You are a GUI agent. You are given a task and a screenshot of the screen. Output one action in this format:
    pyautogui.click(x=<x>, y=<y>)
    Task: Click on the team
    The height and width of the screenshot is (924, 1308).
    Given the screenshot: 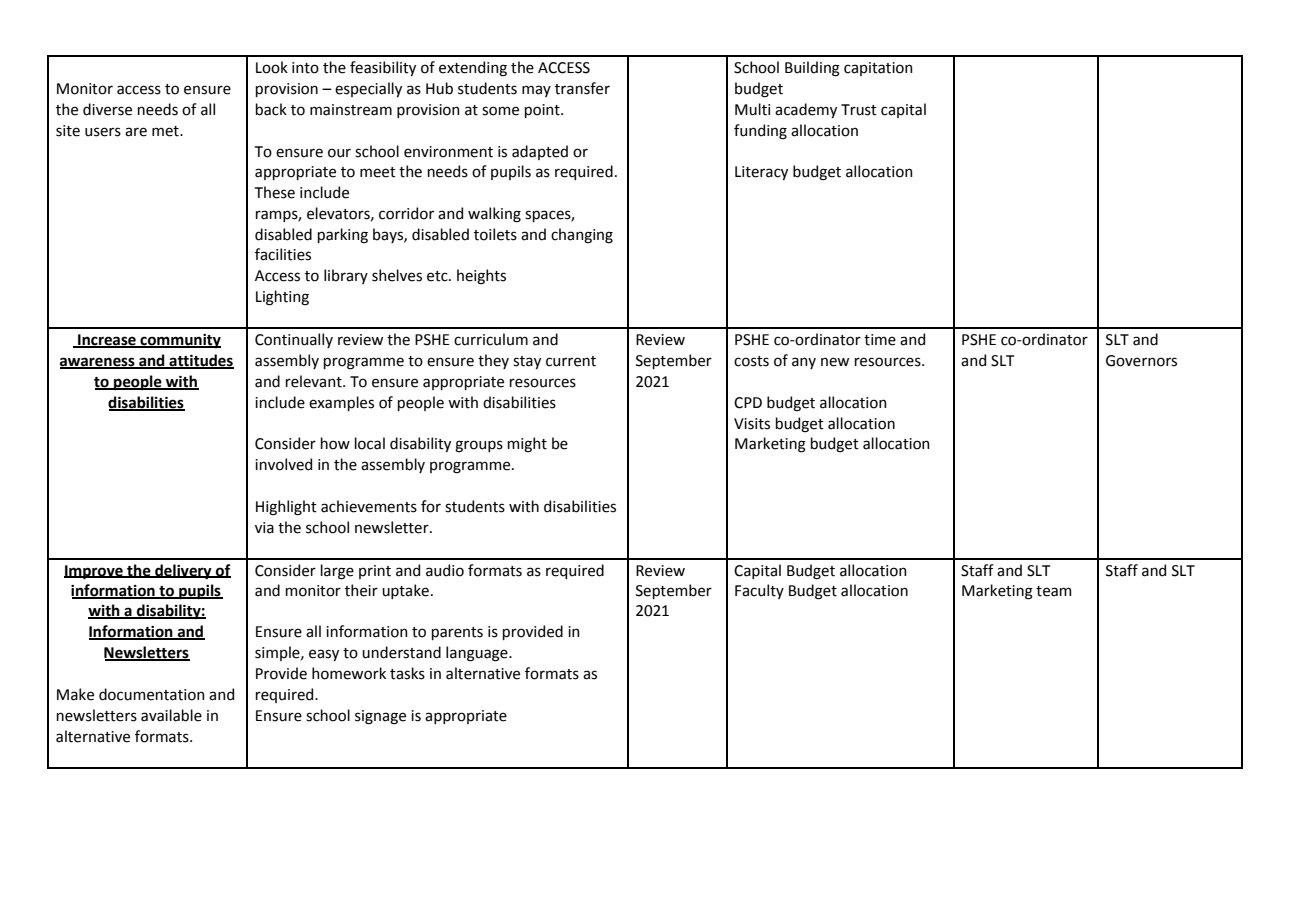 What is the action you would take?
    pyautogui.click(x=1053, y=591)
